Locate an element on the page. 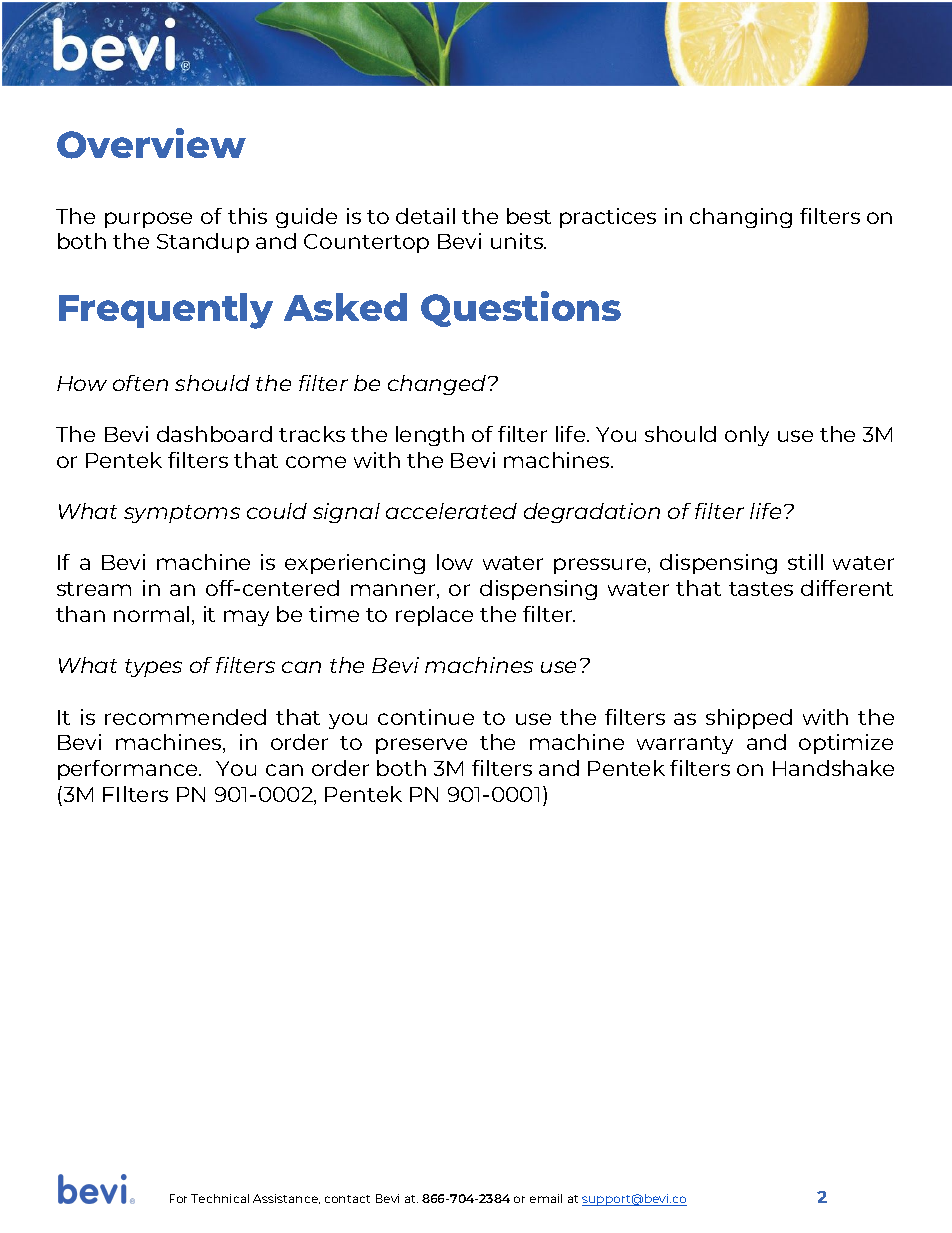 This image has width=952, height=1233. Overview is located at coordinates (151, 143).
